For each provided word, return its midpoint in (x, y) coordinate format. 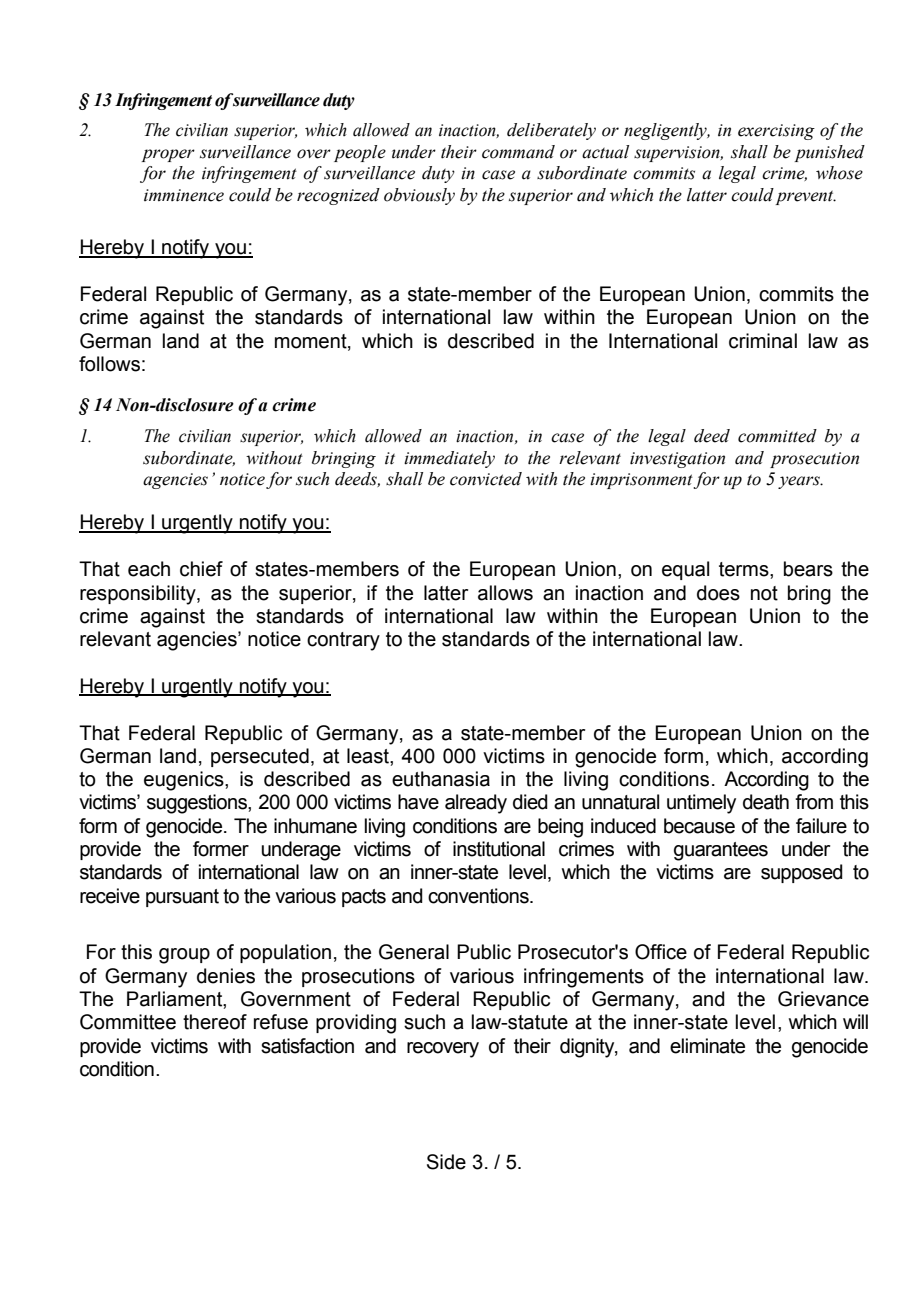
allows (505, 593)
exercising (776, 132)
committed (777, 436)
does (718, 593)
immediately (449, 459)
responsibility (139, 595)
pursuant (182, 898)
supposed (802, 873)
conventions (479, 896)
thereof (215, 1022)
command (518, 152)
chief (201, 569)
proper (168, 155)
